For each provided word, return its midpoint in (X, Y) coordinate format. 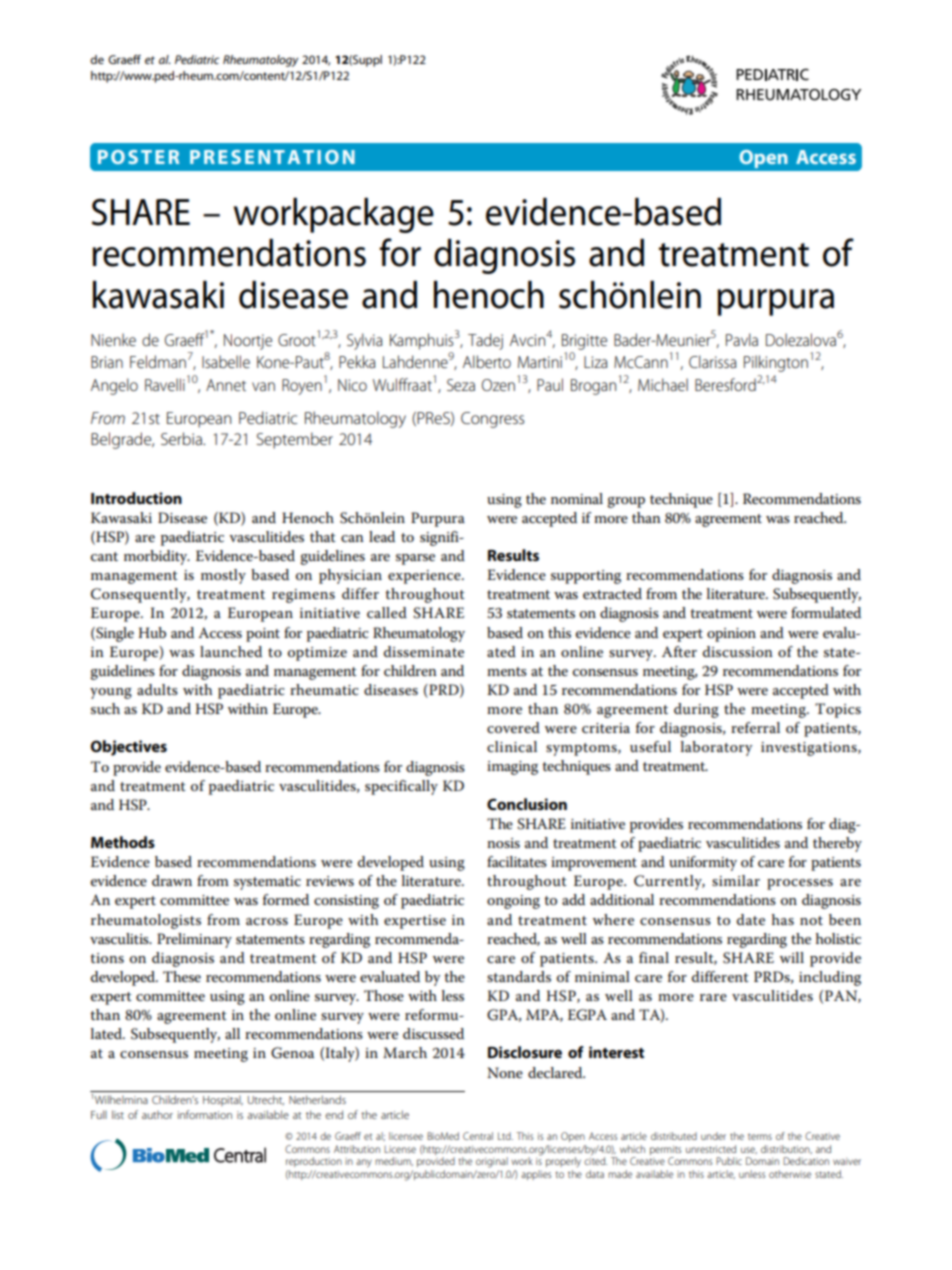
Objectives (129, 748)
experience (425, 577)
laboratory (716, 748)
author (157, 1115)
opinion (731, 635)
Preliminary (194, 940)
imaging (512, 768)
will (792, 957)
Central (478, 1136)
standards (519, 976)
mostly (223, 576)
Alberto (487, 361)
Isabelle (226, 361)
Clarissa (712, 361)
